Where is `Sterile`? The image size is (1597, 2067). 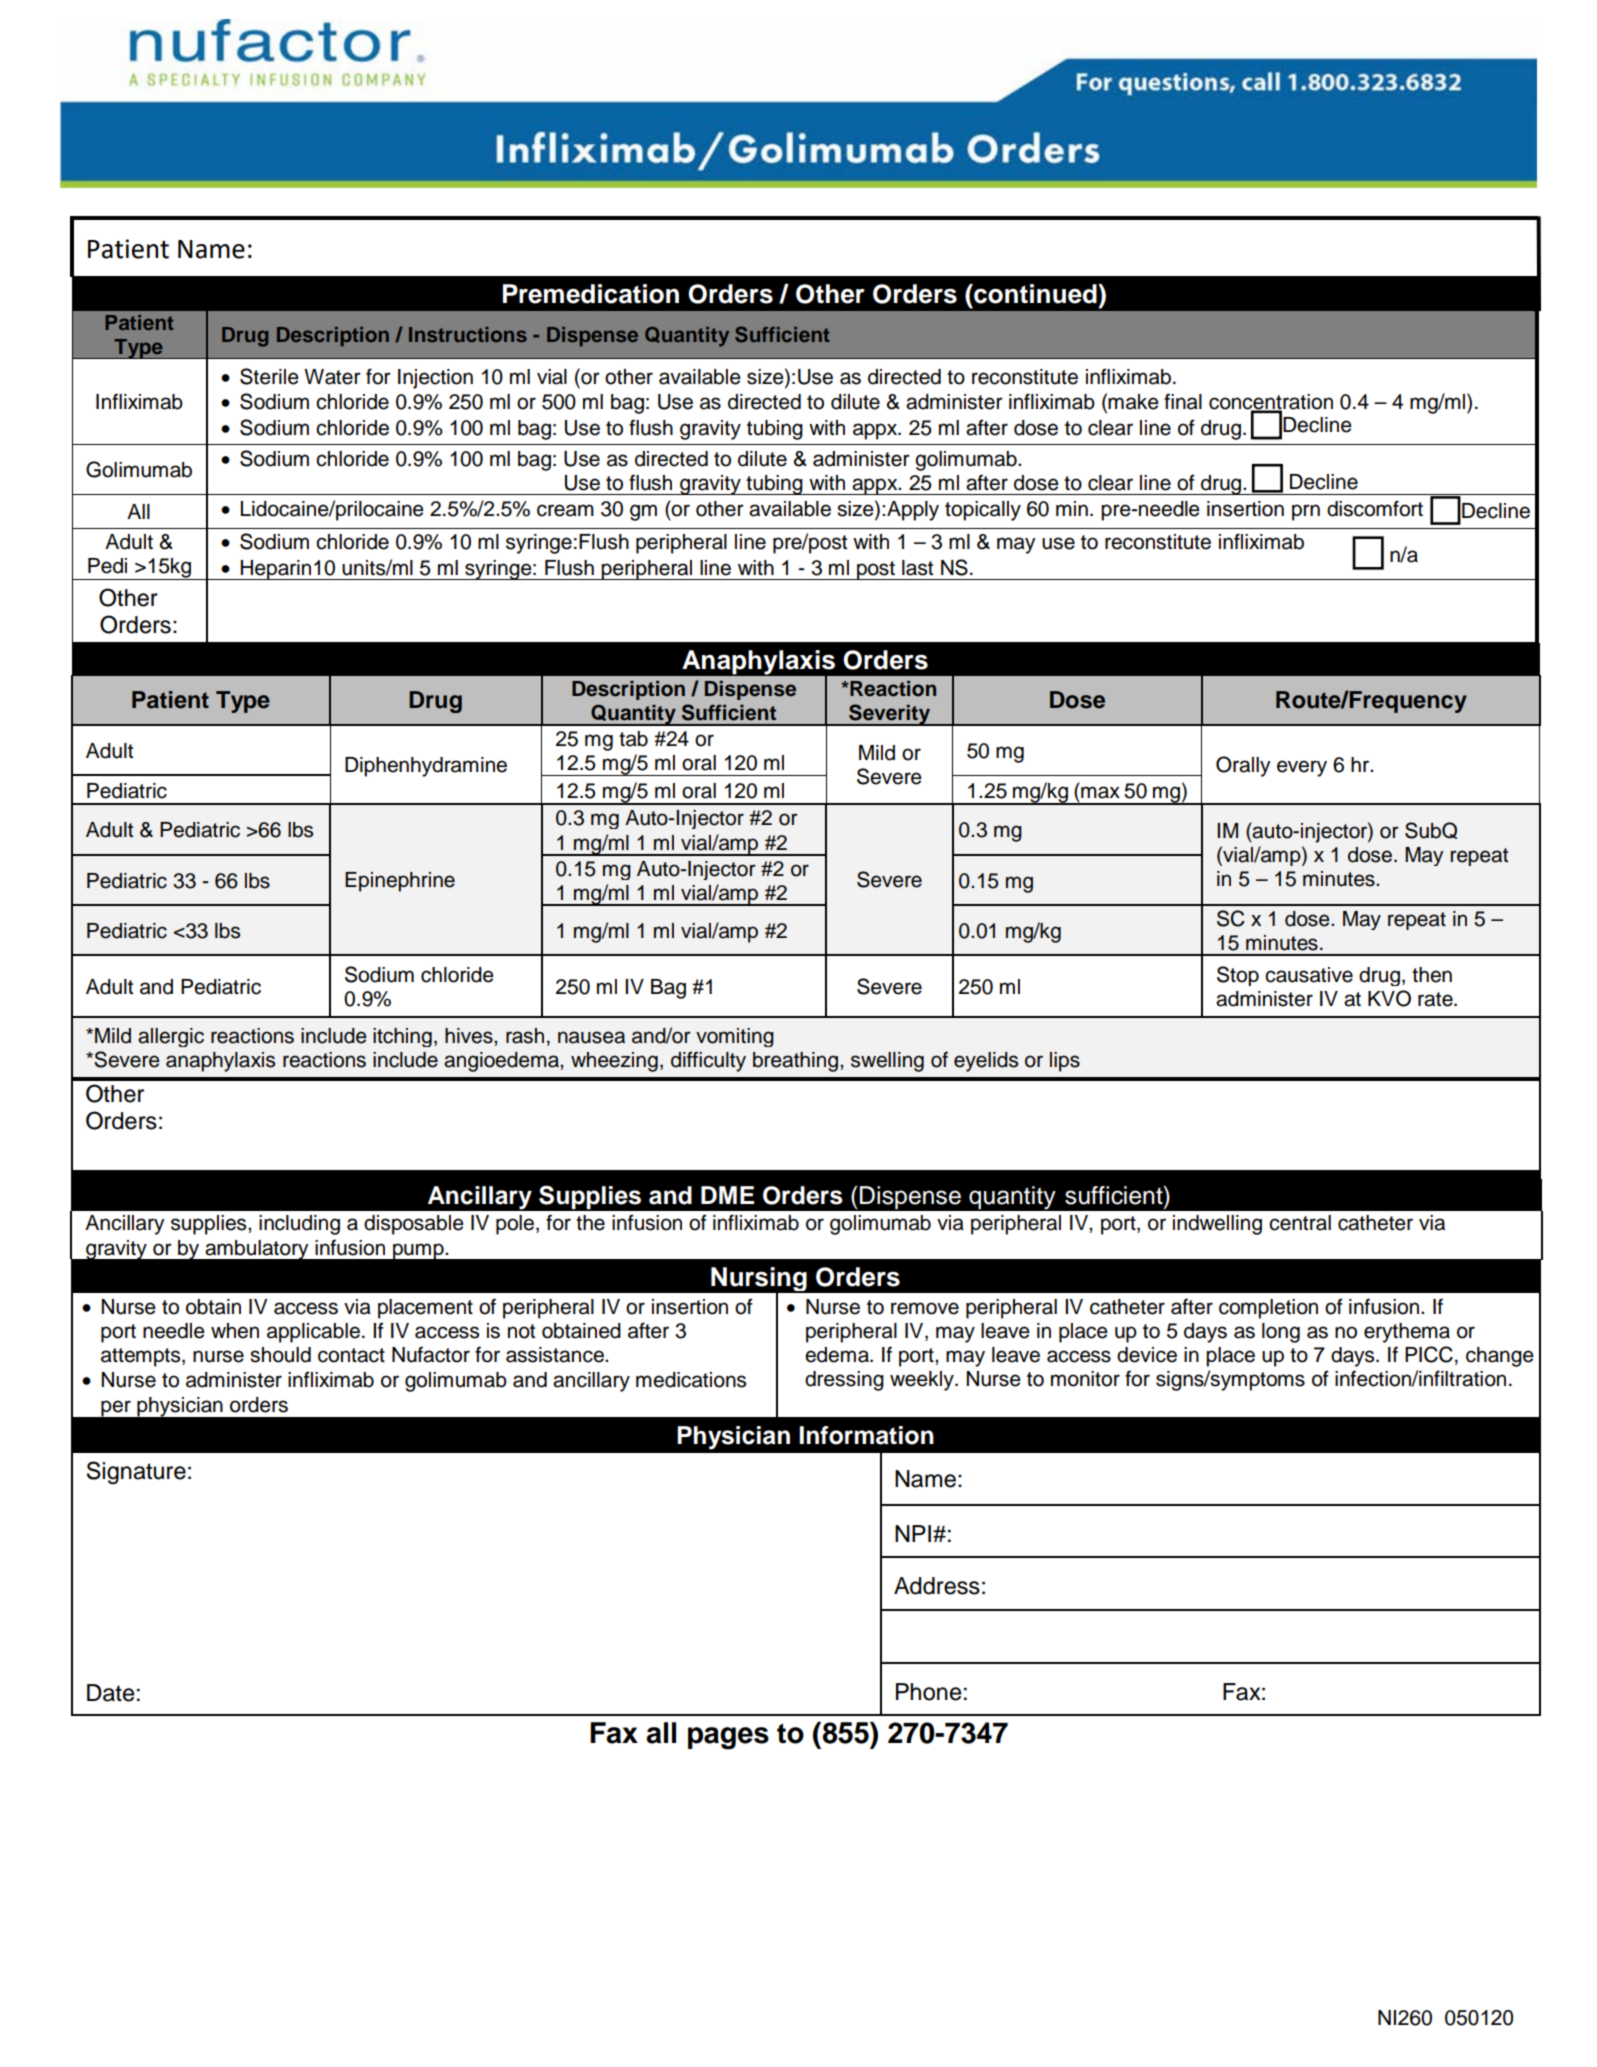
Sterile is located at coordinates (269, 376).
